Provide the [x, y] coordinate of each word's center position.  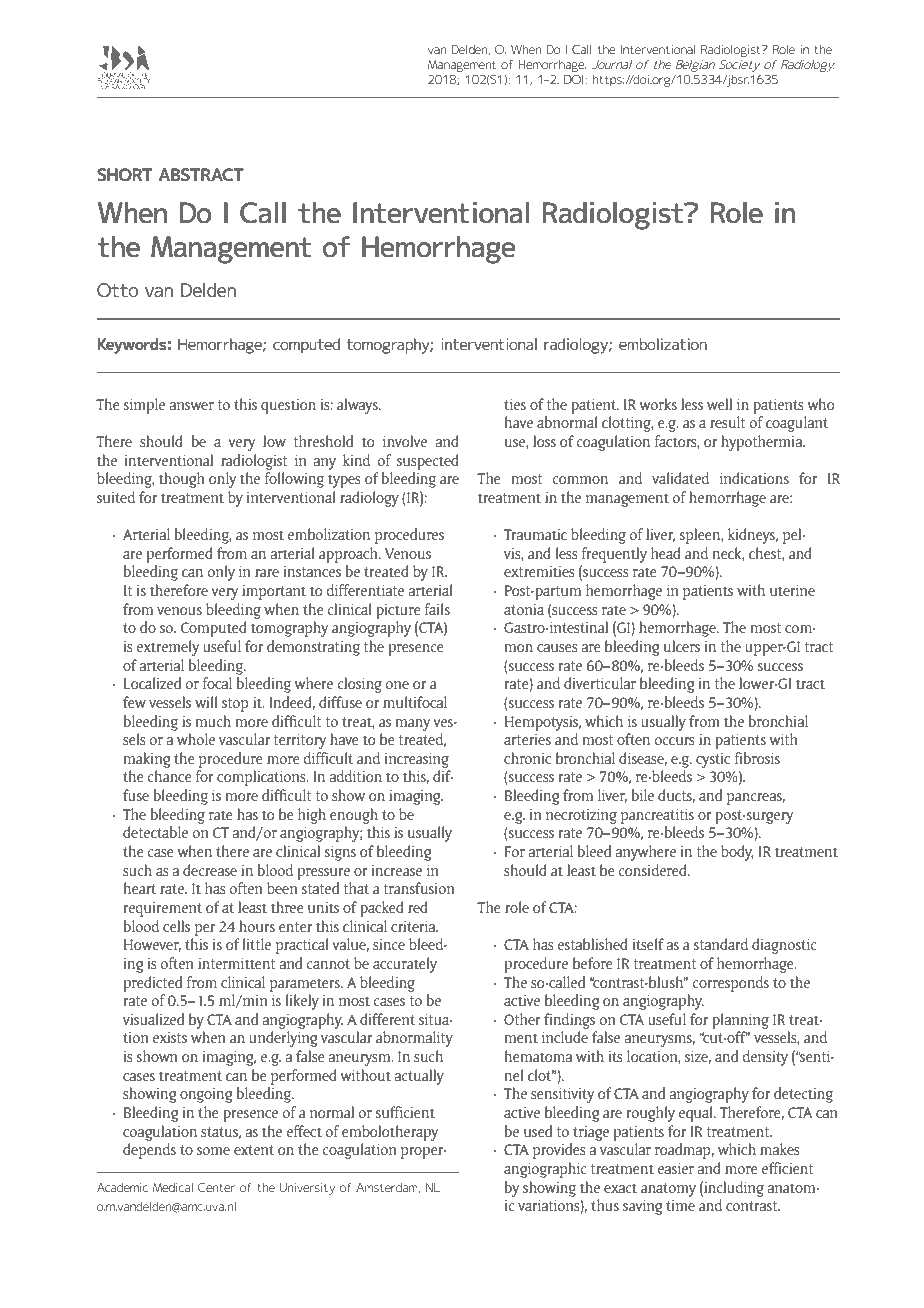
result [727, 422]
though [181, 480]
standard [721, 944]
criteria [414, 926]
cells [176, 926]
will [206, 702]
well [719, 404]
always [358, 406]
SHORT [124, 174]
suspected [428, 462]
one [397, 685]
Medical [173, 1187]
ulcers [682, 646]
